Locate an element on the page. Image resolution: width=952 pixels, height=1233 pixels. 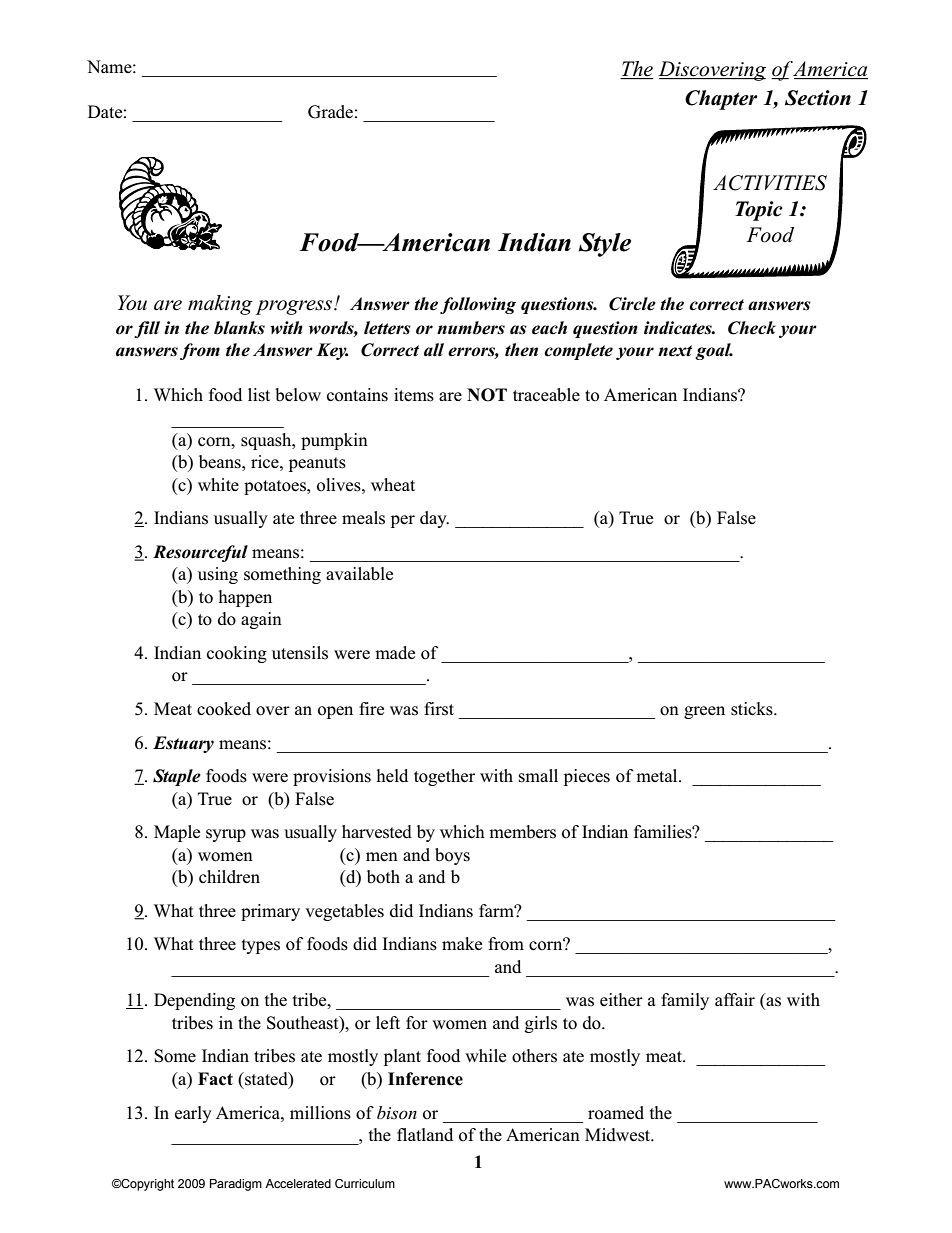
Chapter is located at coordinates (721, 100).
